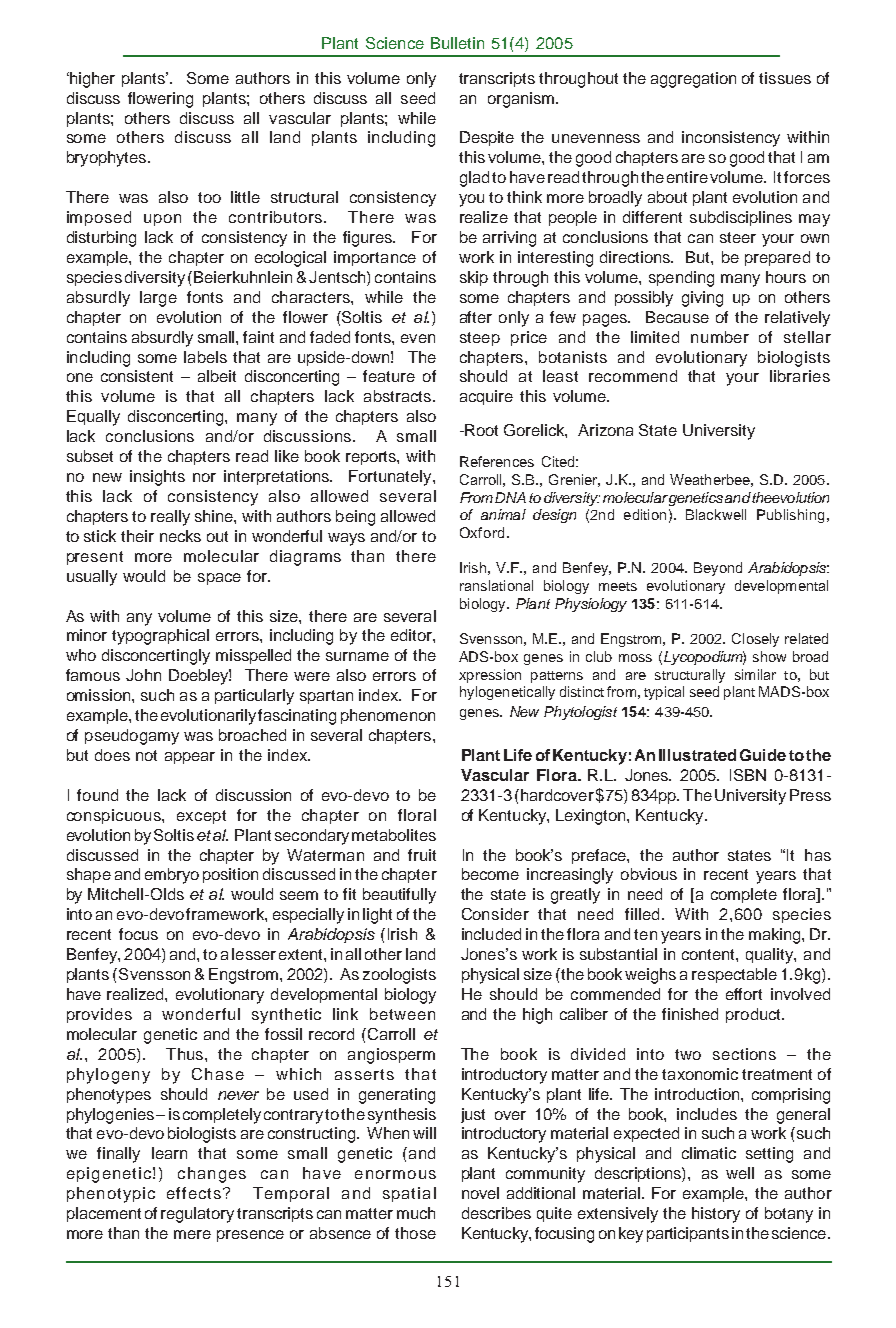 The height and width of the image is (1328, 896). I want to click on effects, so click(194, 1193).
